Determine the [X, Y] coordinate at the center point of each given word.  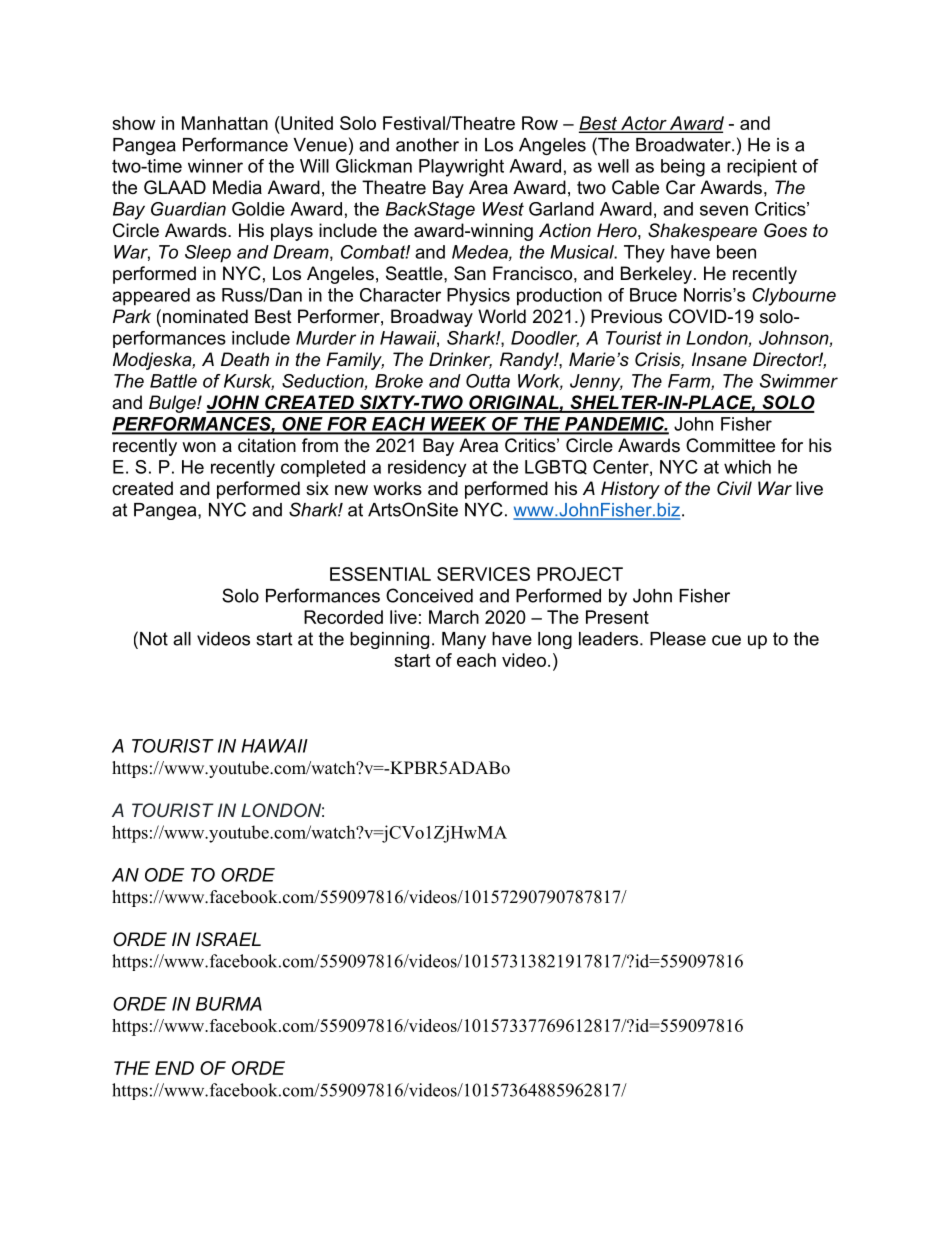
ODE [164, 875]
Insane [719, 359]
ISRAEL [228, 939]
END [174, 1068]
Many [464, 640]
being [683, 168]
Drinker [460, 360]
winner [215, 166]
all [182, 639]
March [454, 617]
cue [726, 640]
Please [678, 639]
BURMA [229, 1004]
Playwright [461, 168]
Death [245, 359]
